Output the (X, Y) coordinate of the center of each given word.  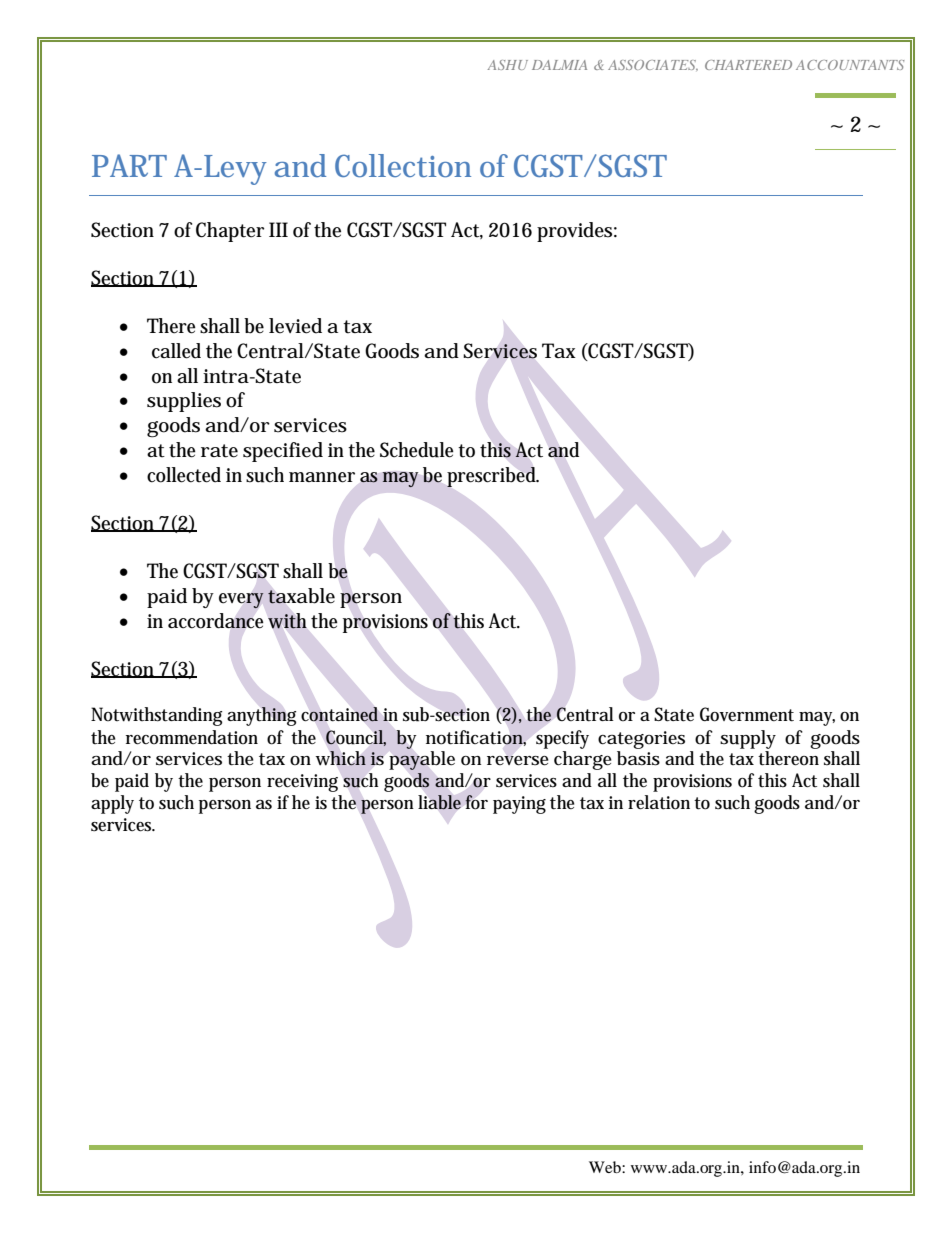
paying (519, 805)
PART (129, 165)
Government (747, 714)
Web (606, 1167)
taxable (301, 596)
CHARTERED (748, 65)
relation (659, 802)
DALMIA (559, 65)
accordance (216, 621)
